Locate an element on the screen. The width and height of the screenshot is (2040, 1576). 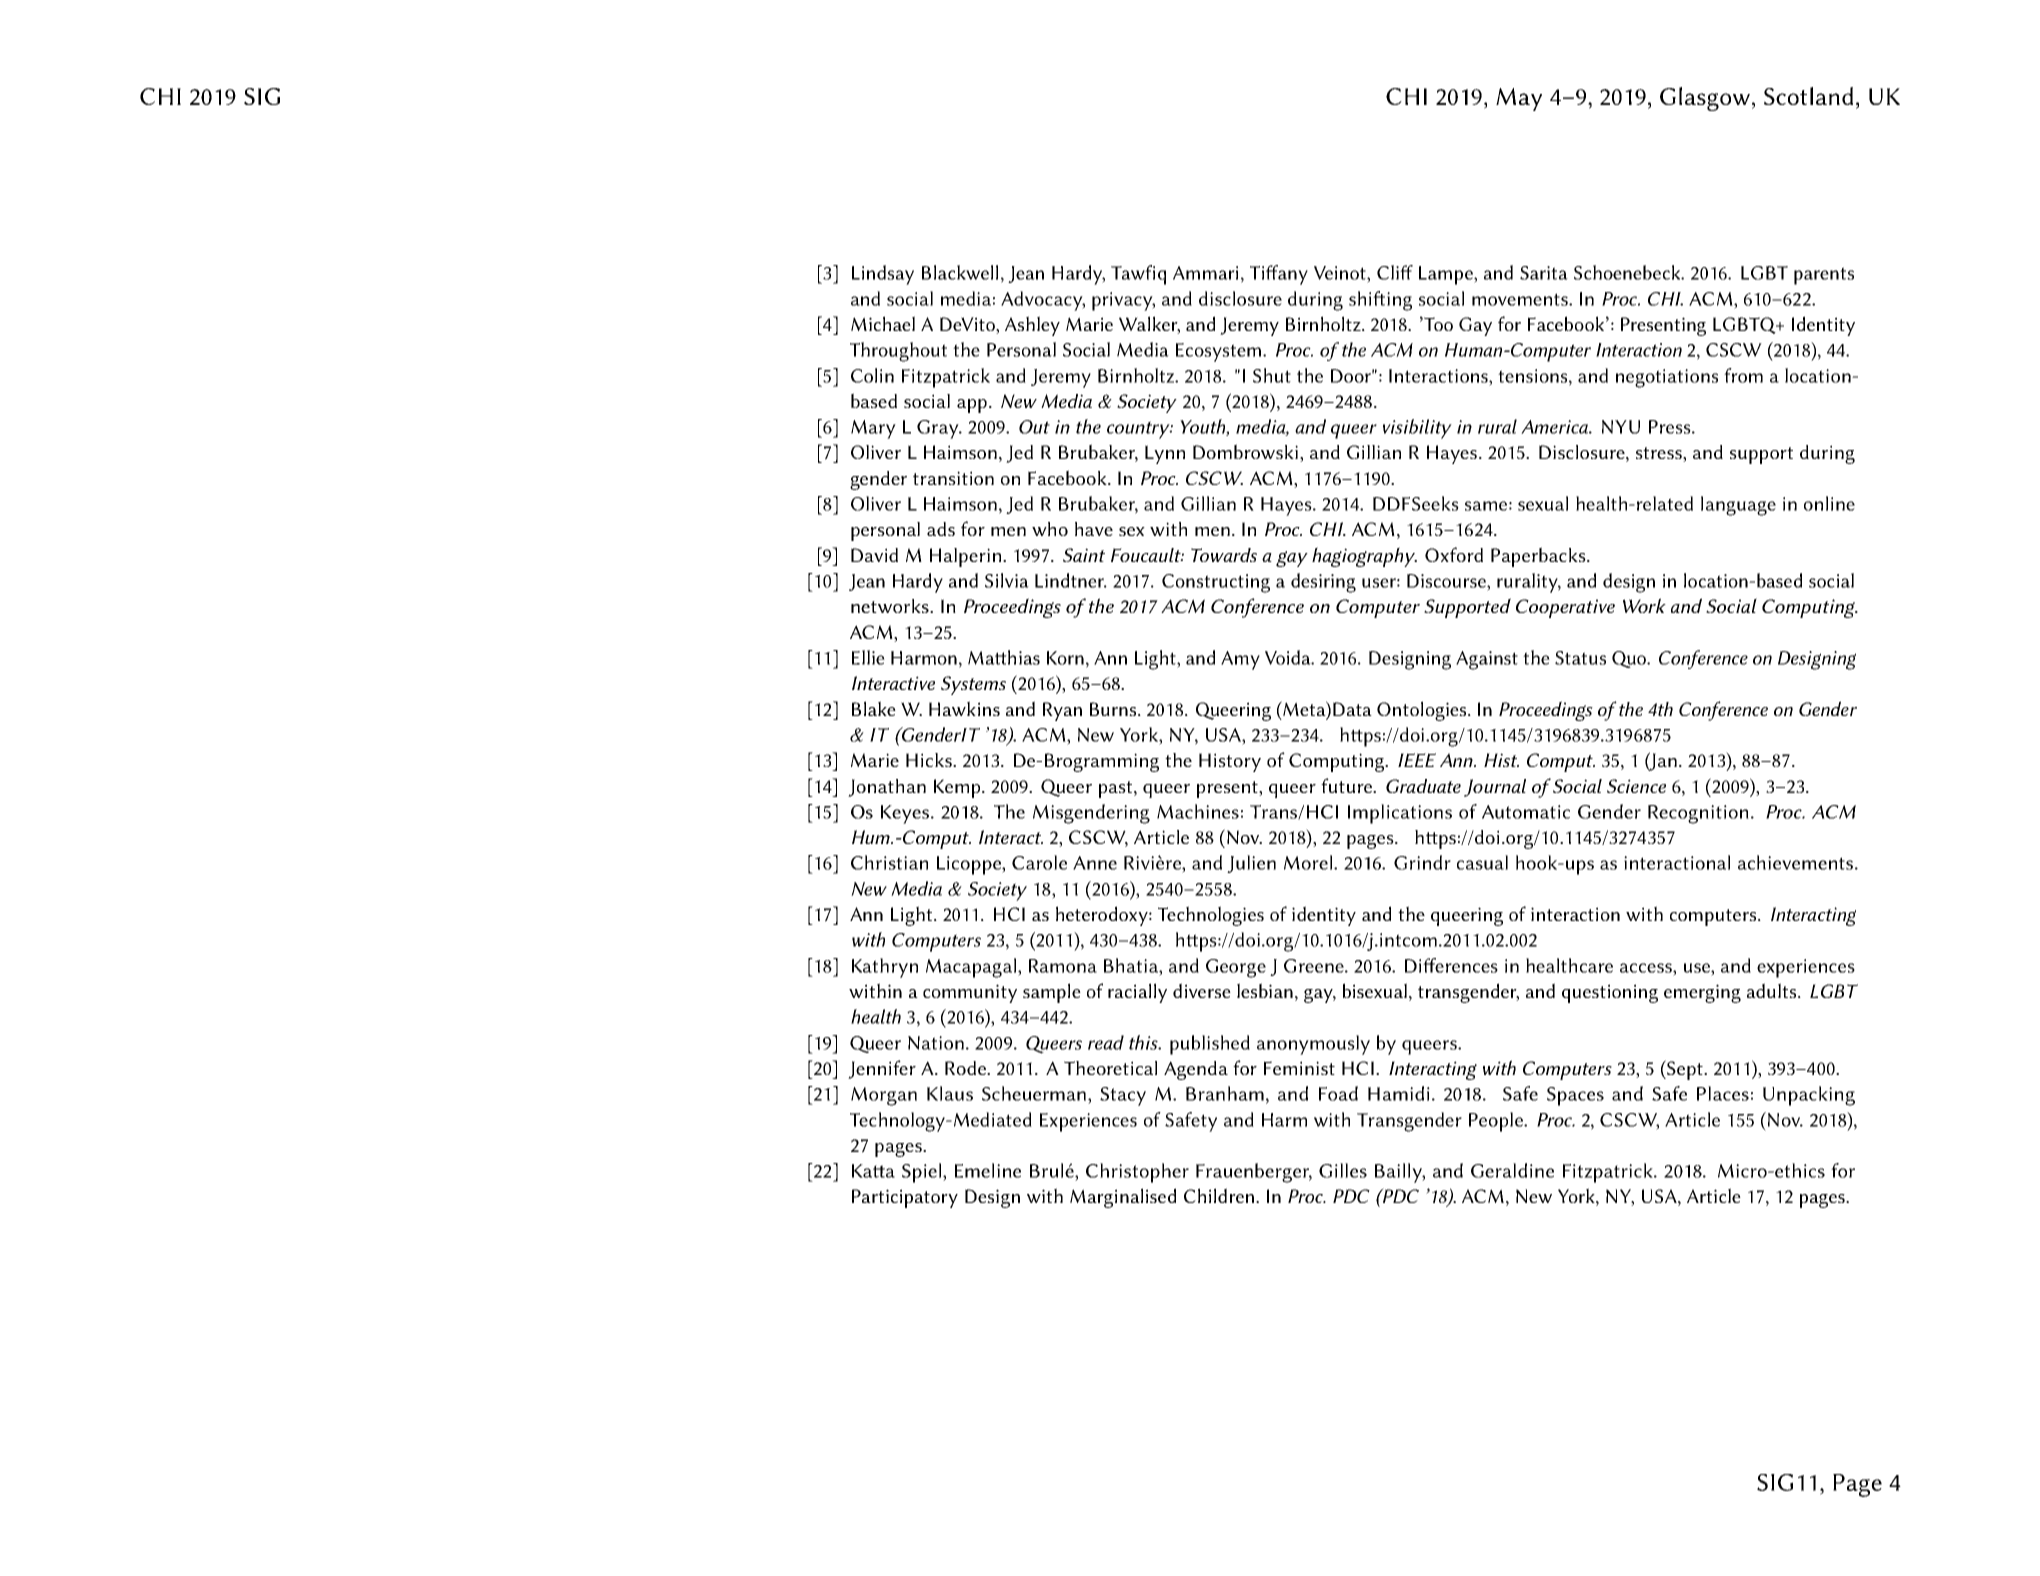
from is located at coordinates (1743, 375).
